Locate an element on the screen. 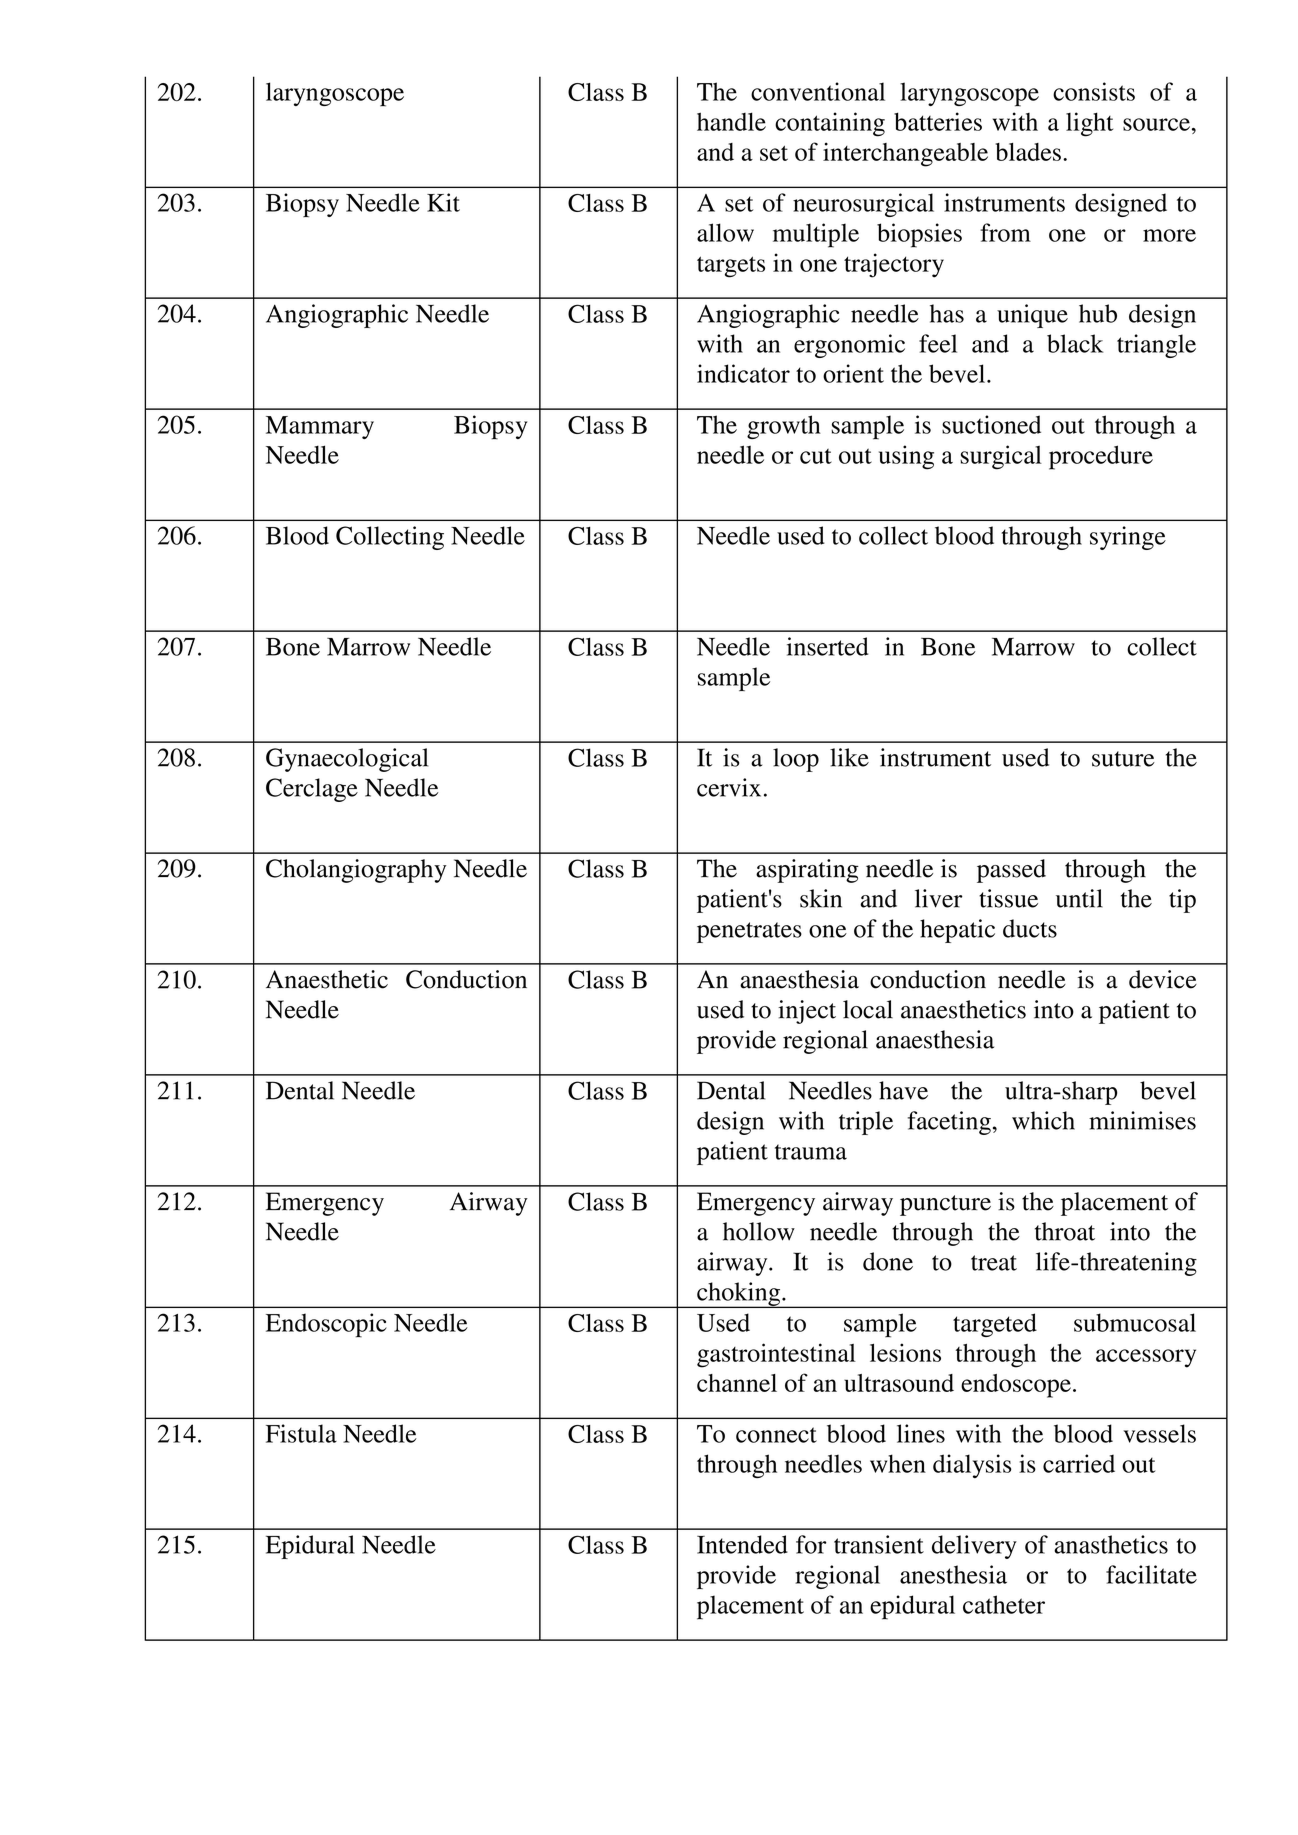 The height and width of the screenshot is (1835, 1298). light is located at coordinates (1089, 124).
